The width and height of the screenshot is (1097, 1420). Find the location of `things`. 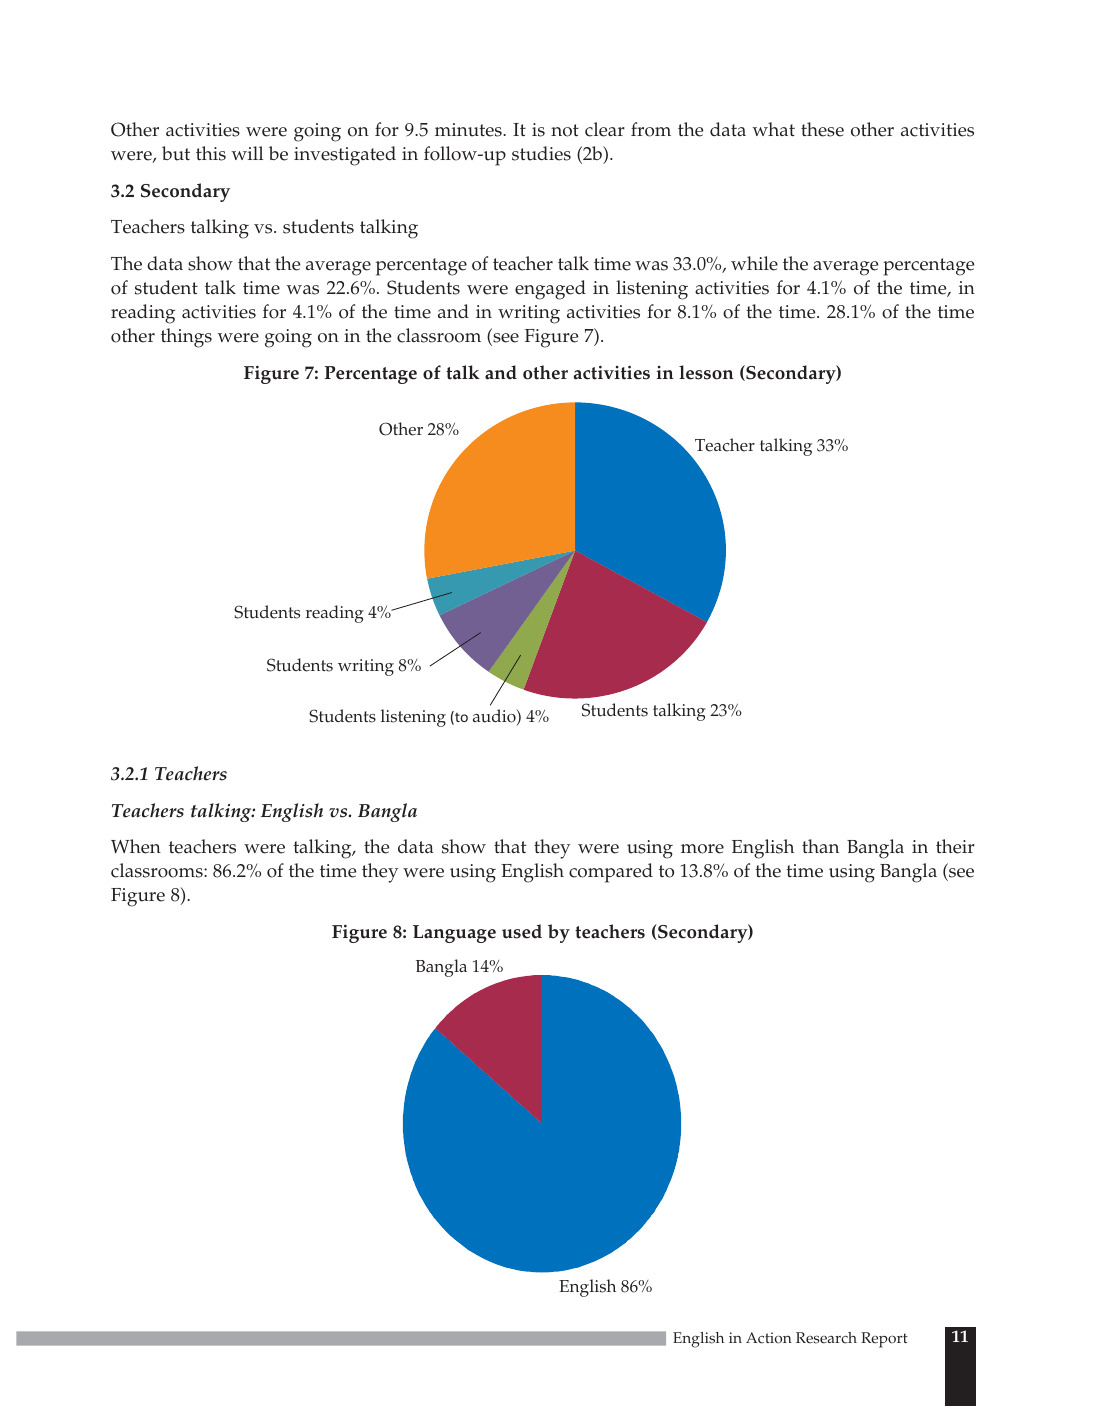

things is located at coordinates (186, 338).
